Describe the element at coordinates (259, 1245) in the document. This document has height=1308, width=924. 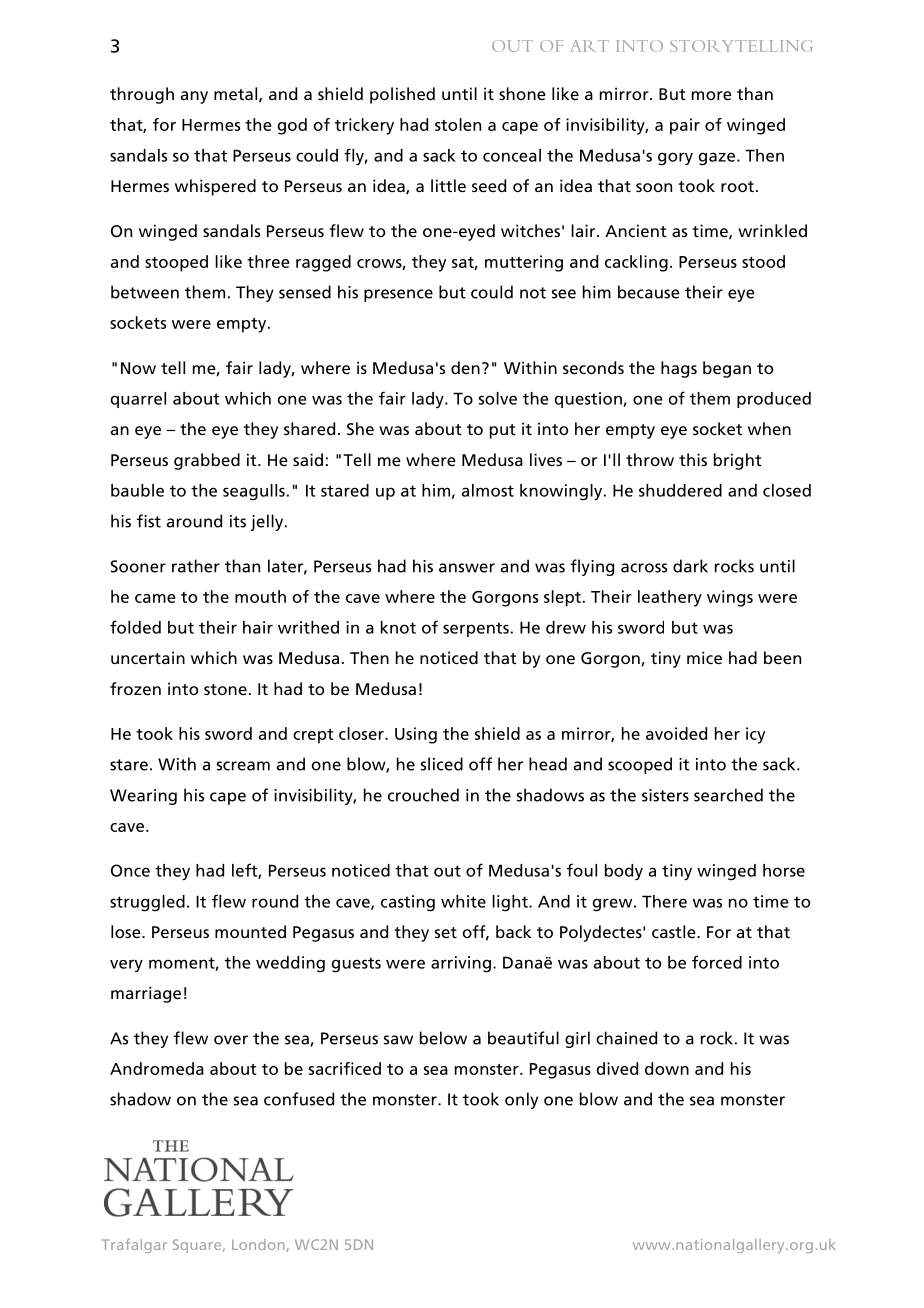
I see `London` at that location.
